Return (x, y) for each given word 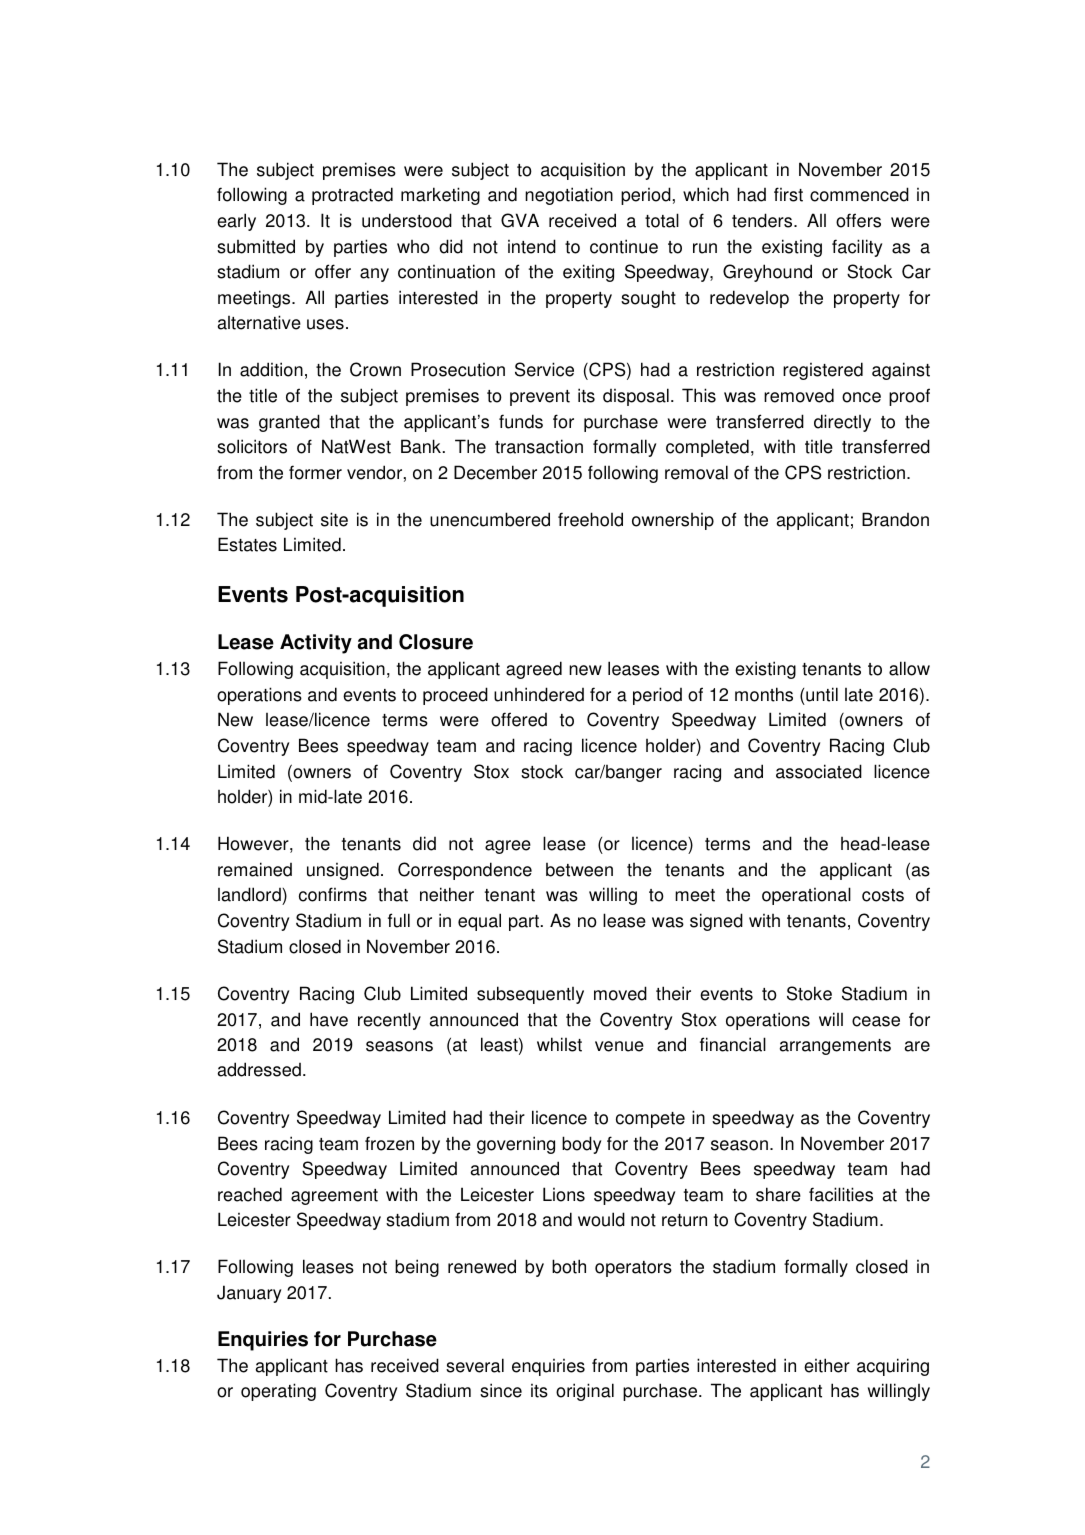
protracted (352, 196)
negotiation (569, 196)
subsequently (530, 995)
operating (278, 1392)
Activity (316, 644)
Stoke (809, 993)
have (329, 1019)
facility (857, 248)
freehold (590, 519)
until (822, 694)
